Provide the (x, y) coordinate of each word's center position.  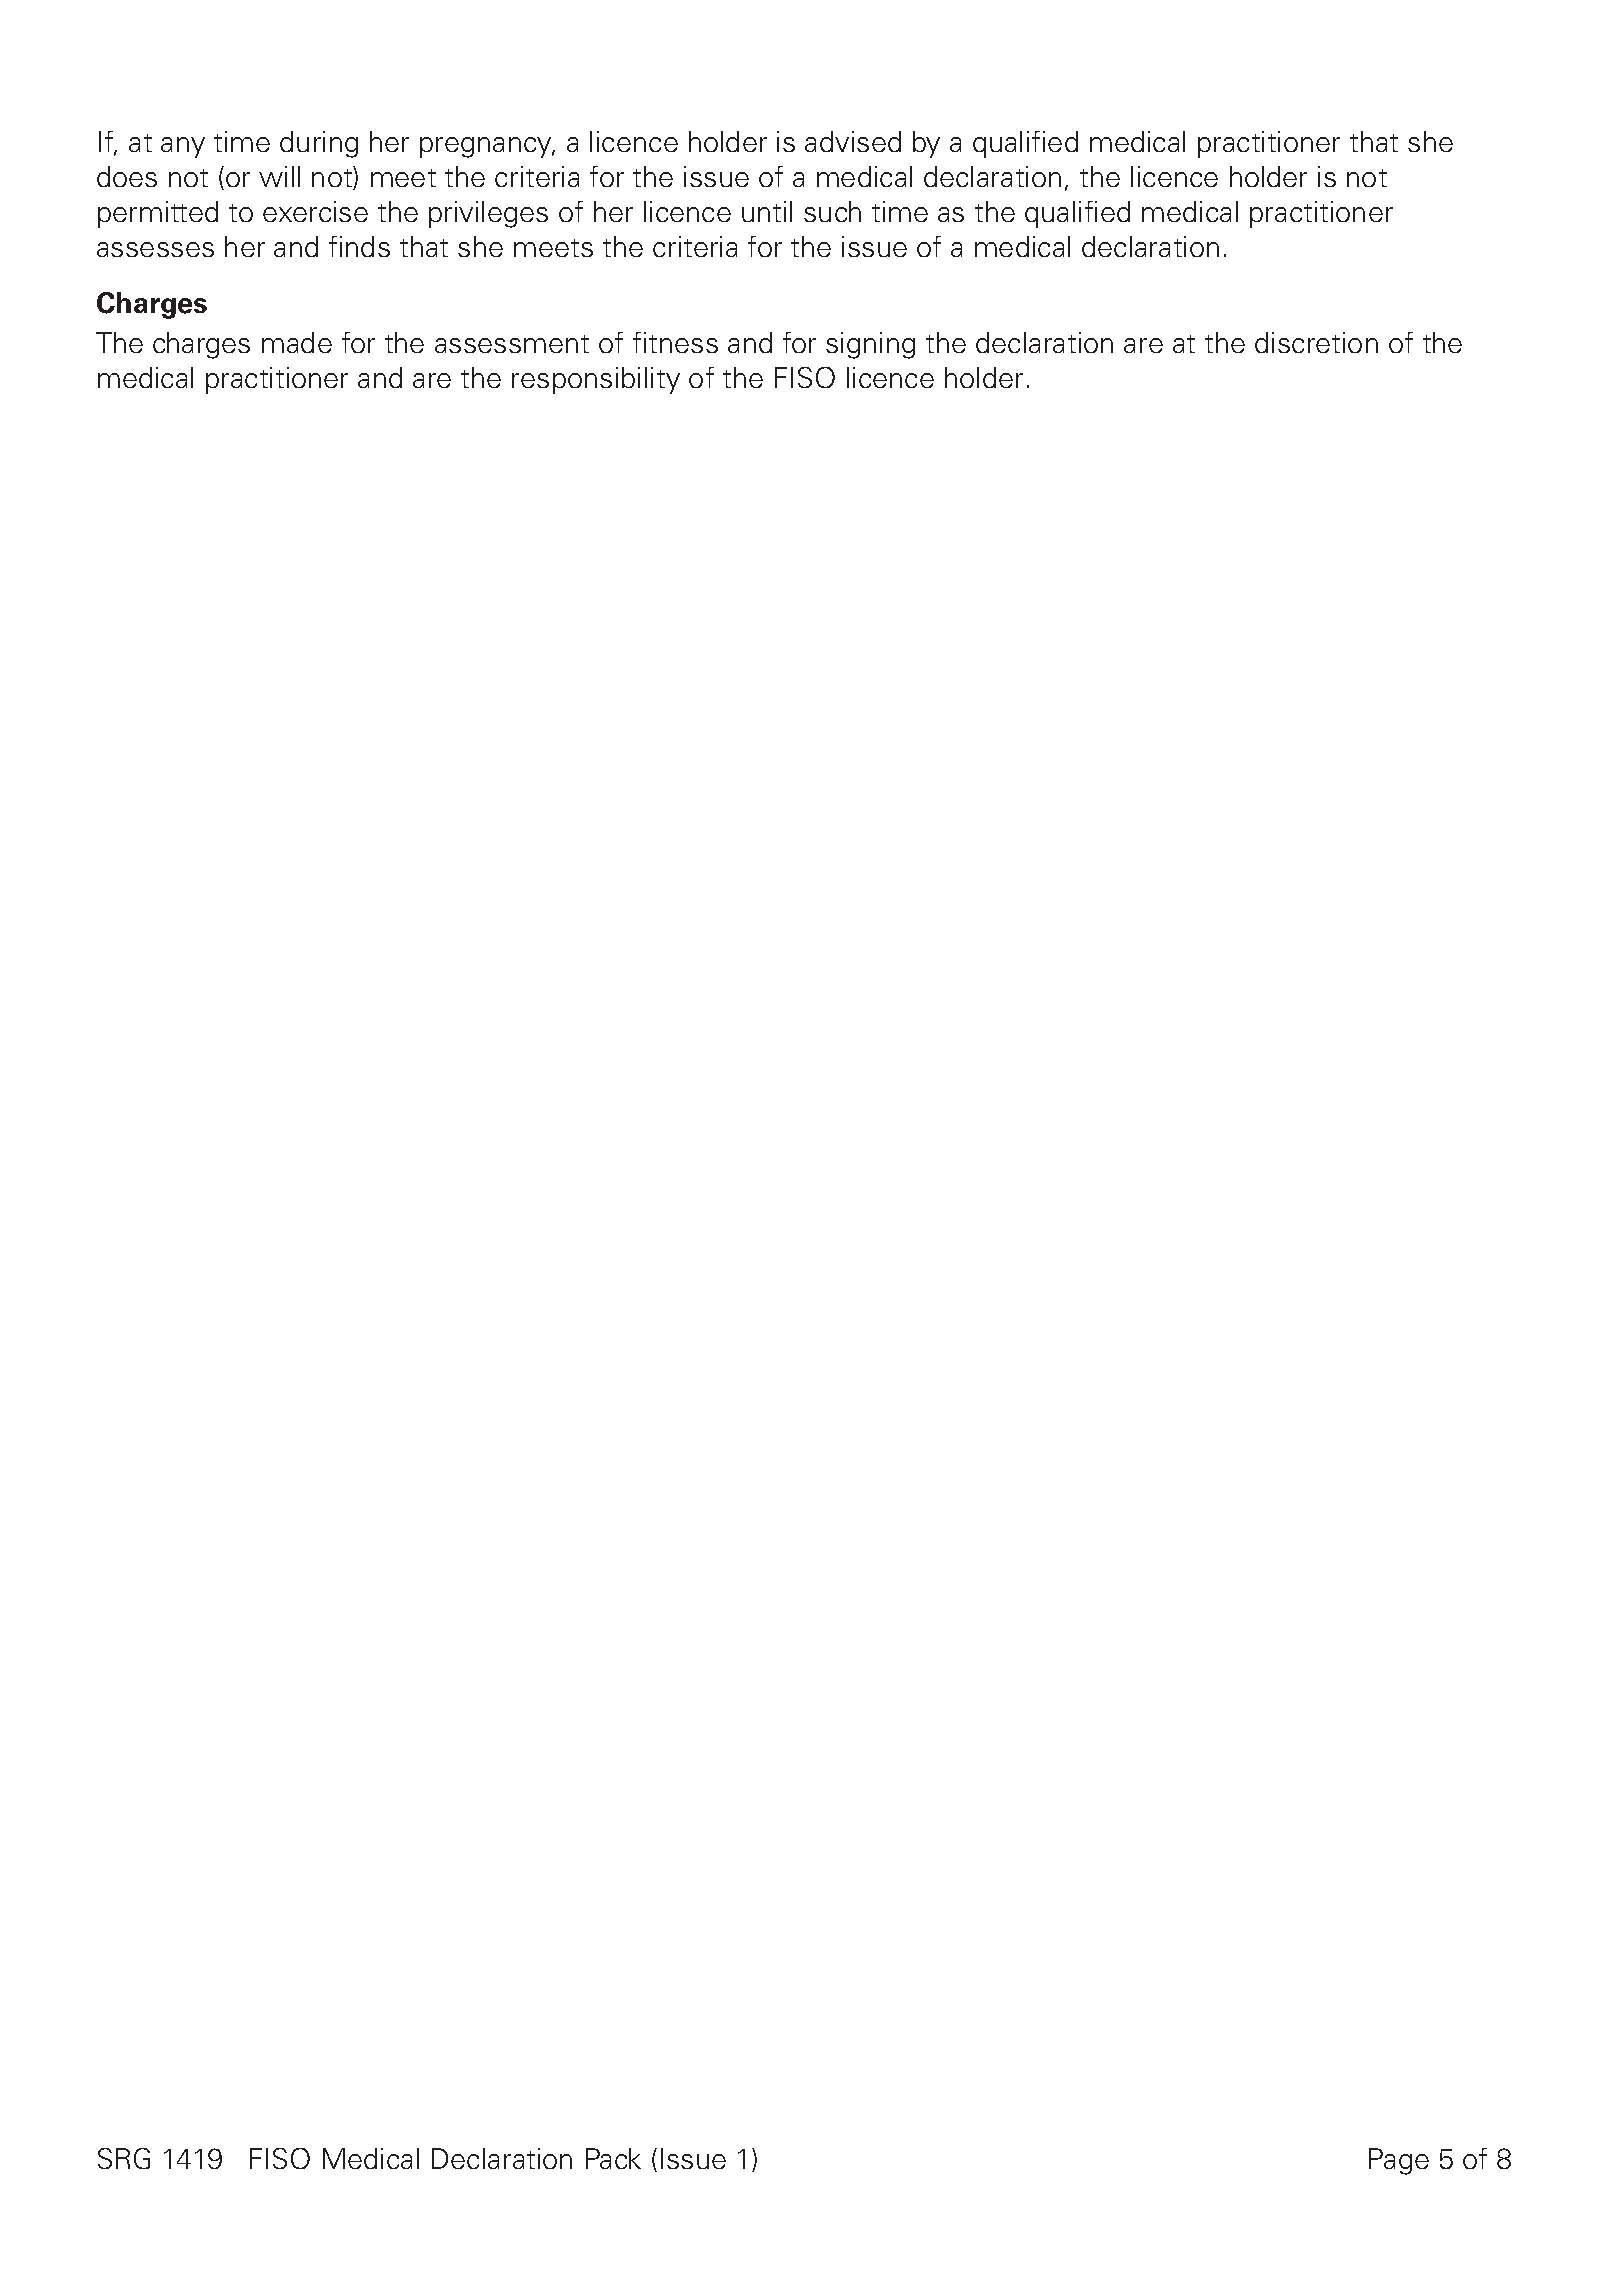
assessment (512, 344)
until (767, 211)
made (297, 342)
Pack (613, 2158)
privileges (488, 214)
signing (870, 345)
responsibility (596, 380)
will (279, 176)
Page (1399, 2161)
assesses (155, 249)
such (832, 211)
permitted (158, 214)
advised (853, 141)
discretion (1316, 342)
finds (359, 246)
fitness (675, 342)
